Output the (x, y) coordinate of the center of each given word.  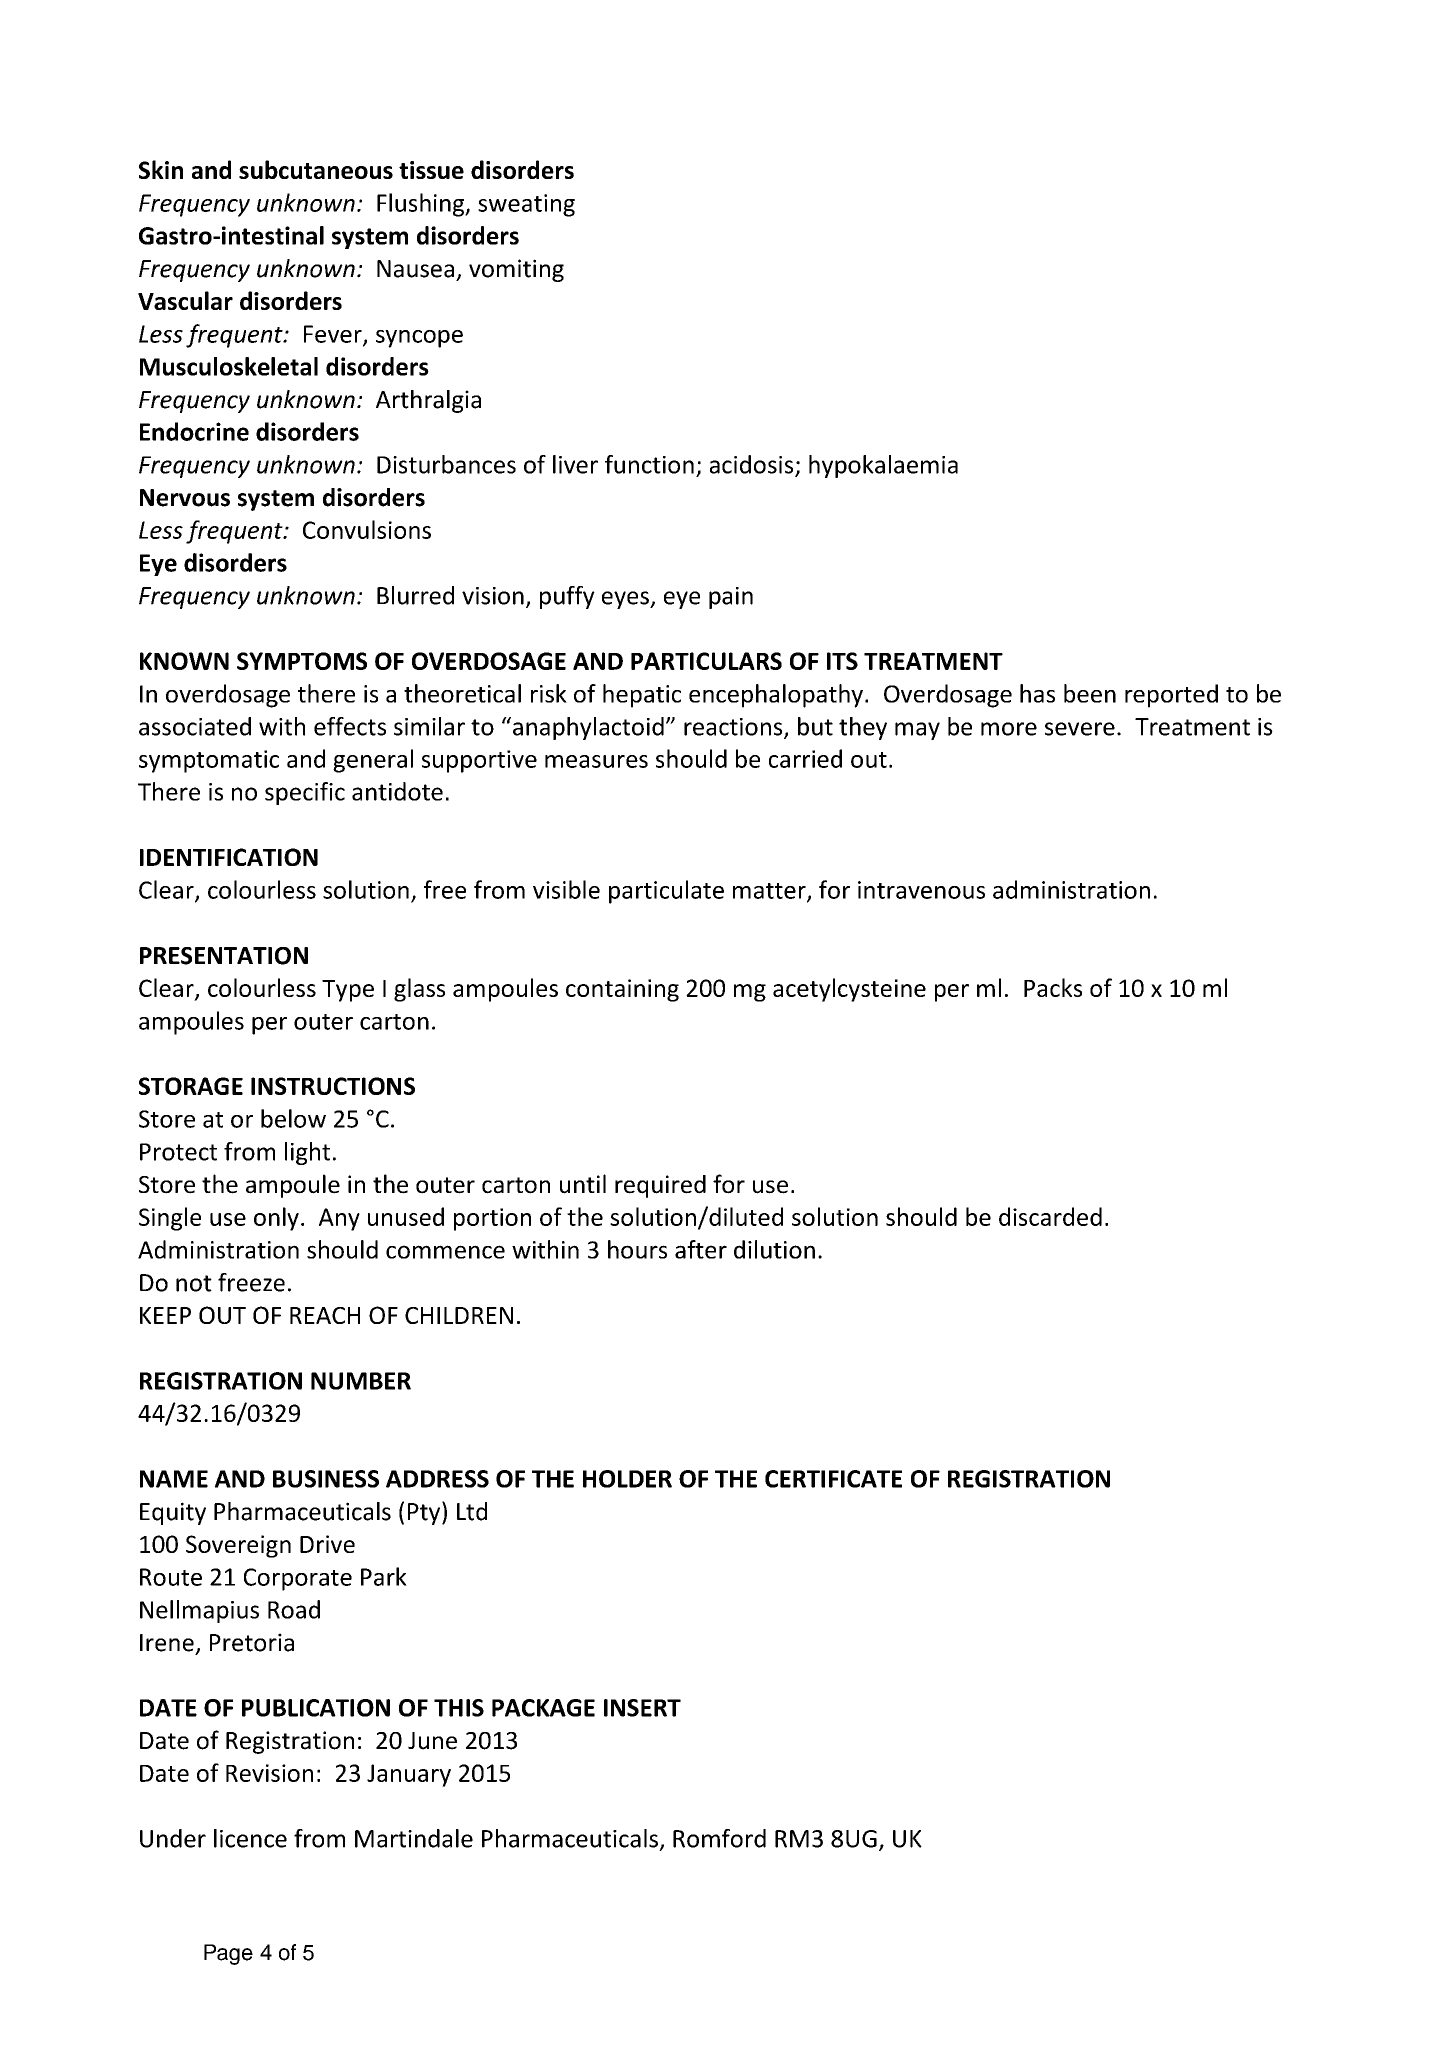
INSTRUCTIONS (333, 1086)
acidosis (753, 465)
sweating (526, 205)
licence (250, 1838)
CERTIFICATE (833, 1479)
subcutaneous (316, 169)
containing (622, 990)
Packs (1053, 987)
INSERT (642, 1708)
